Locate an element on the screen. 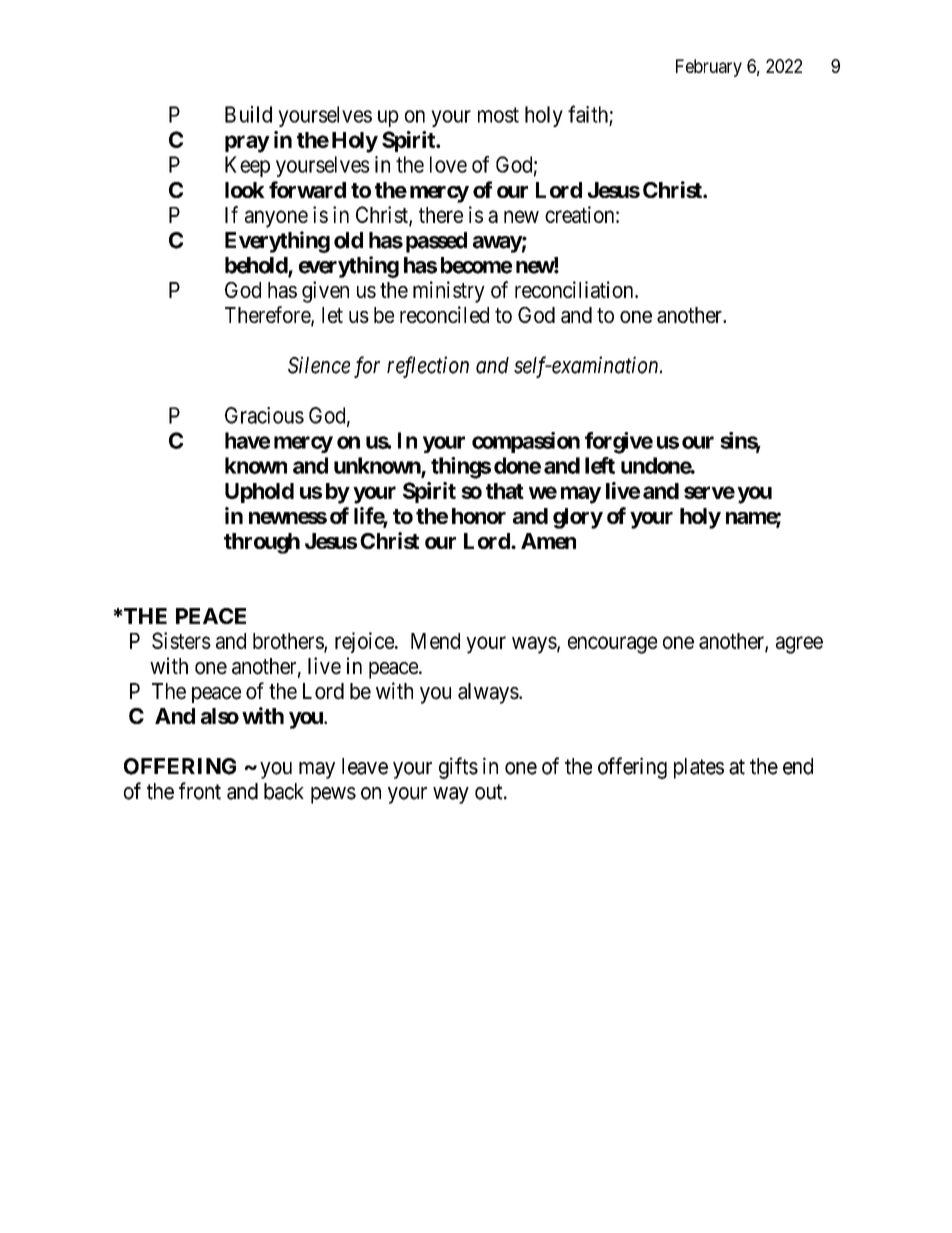 The width and height of the screenshot is (952, 1233). honor is located at coordinates (479, 516).
